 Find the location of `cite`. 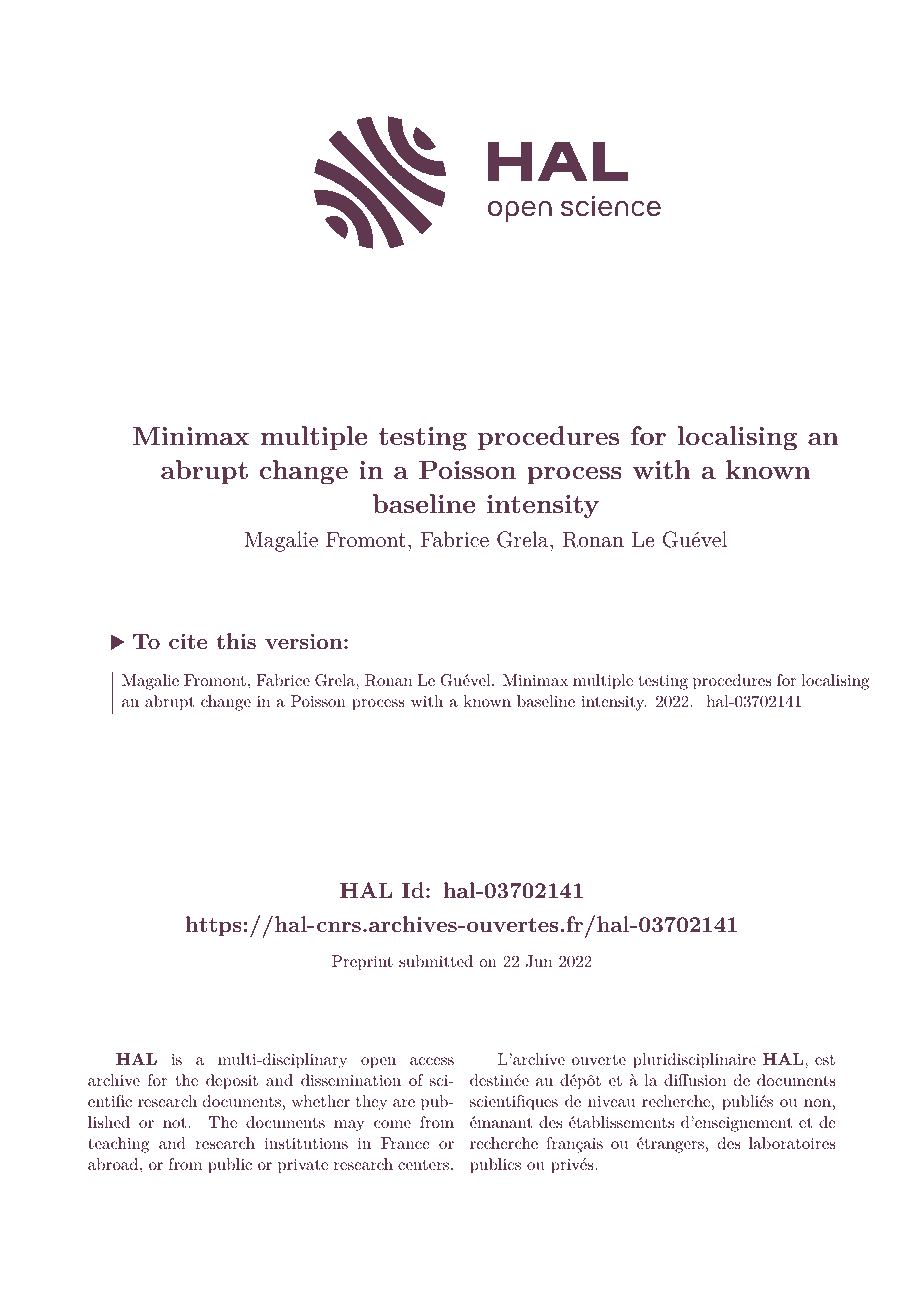

cite is located at coordinates (188, 641).
